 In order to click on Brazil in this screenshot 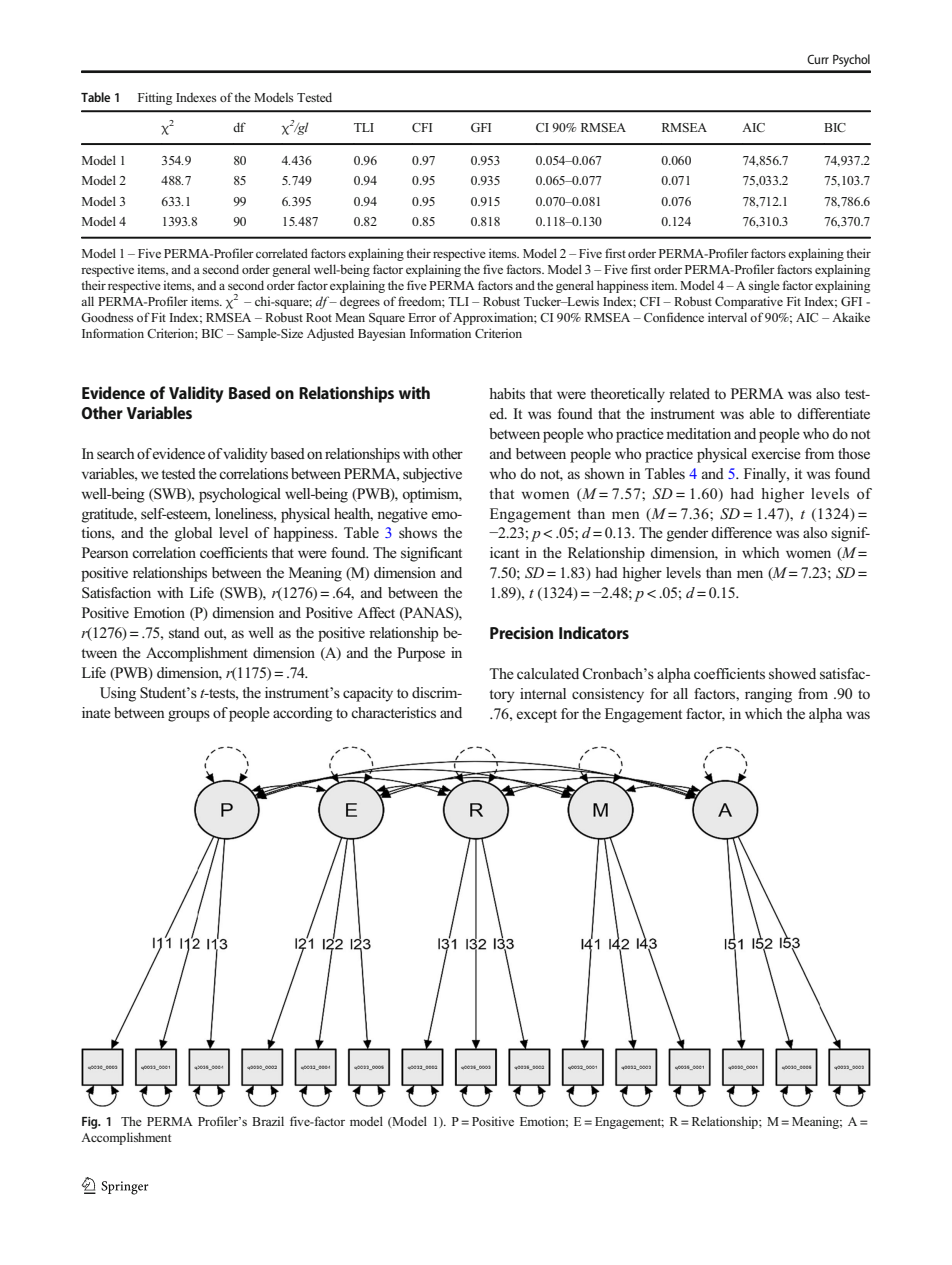, I will do `click(268, 1121)`.
